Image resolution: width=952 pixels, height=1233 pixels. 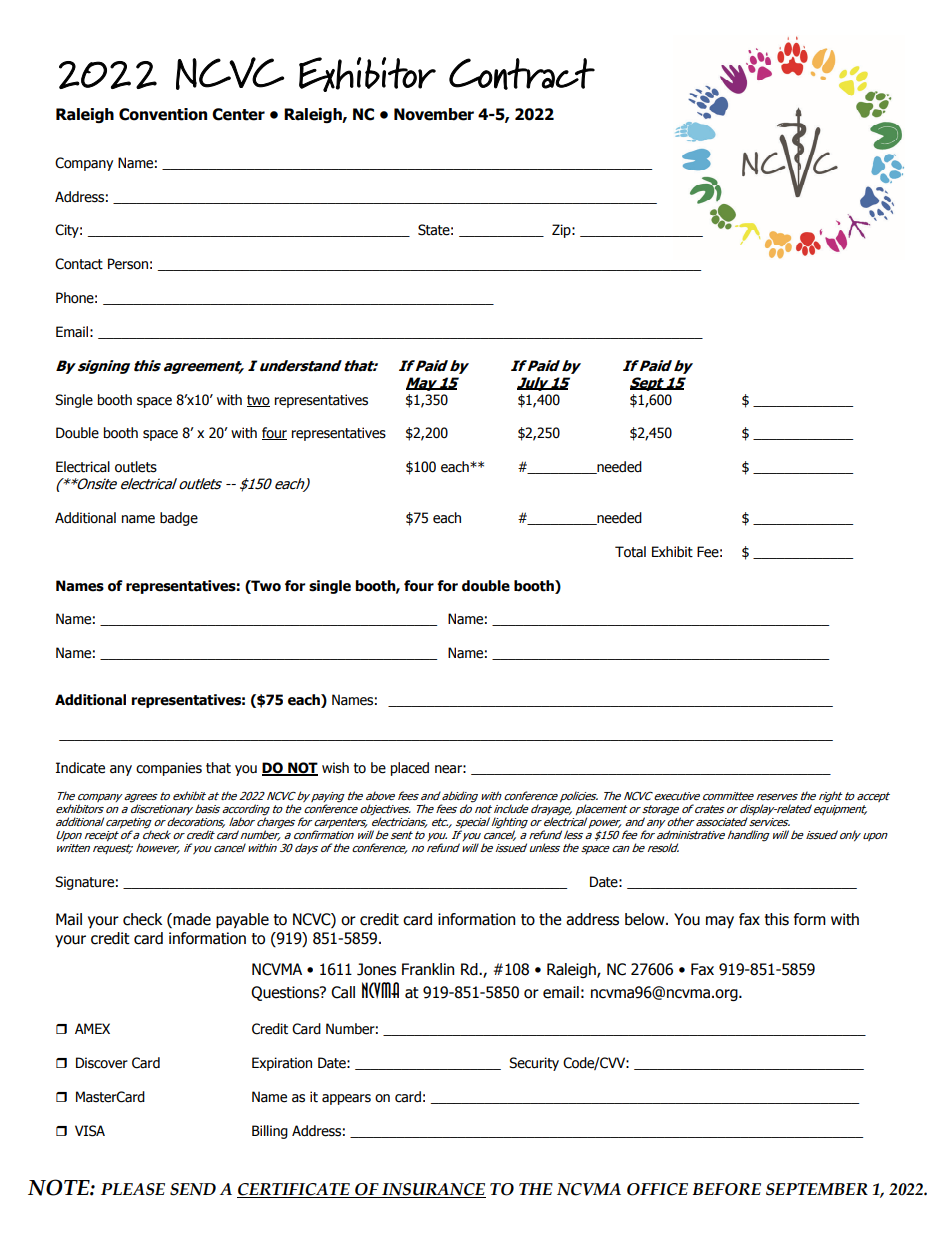 What do you see at coordinates (534, 1064) in the image?
I see `Security` at bounding box center [534, 1064].
